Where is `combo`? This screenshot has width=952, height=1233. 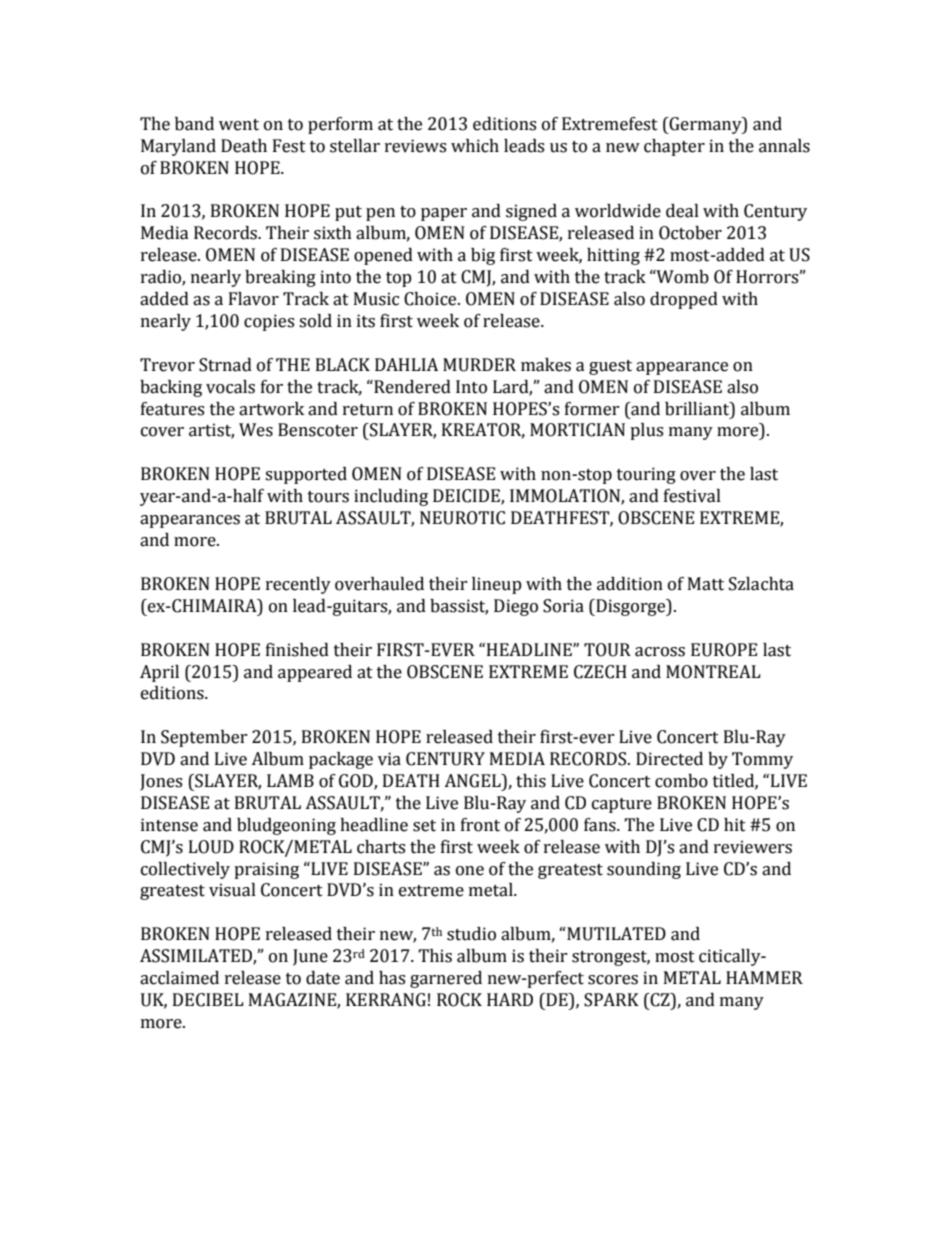 combo is located at coordinates (681, 781).
